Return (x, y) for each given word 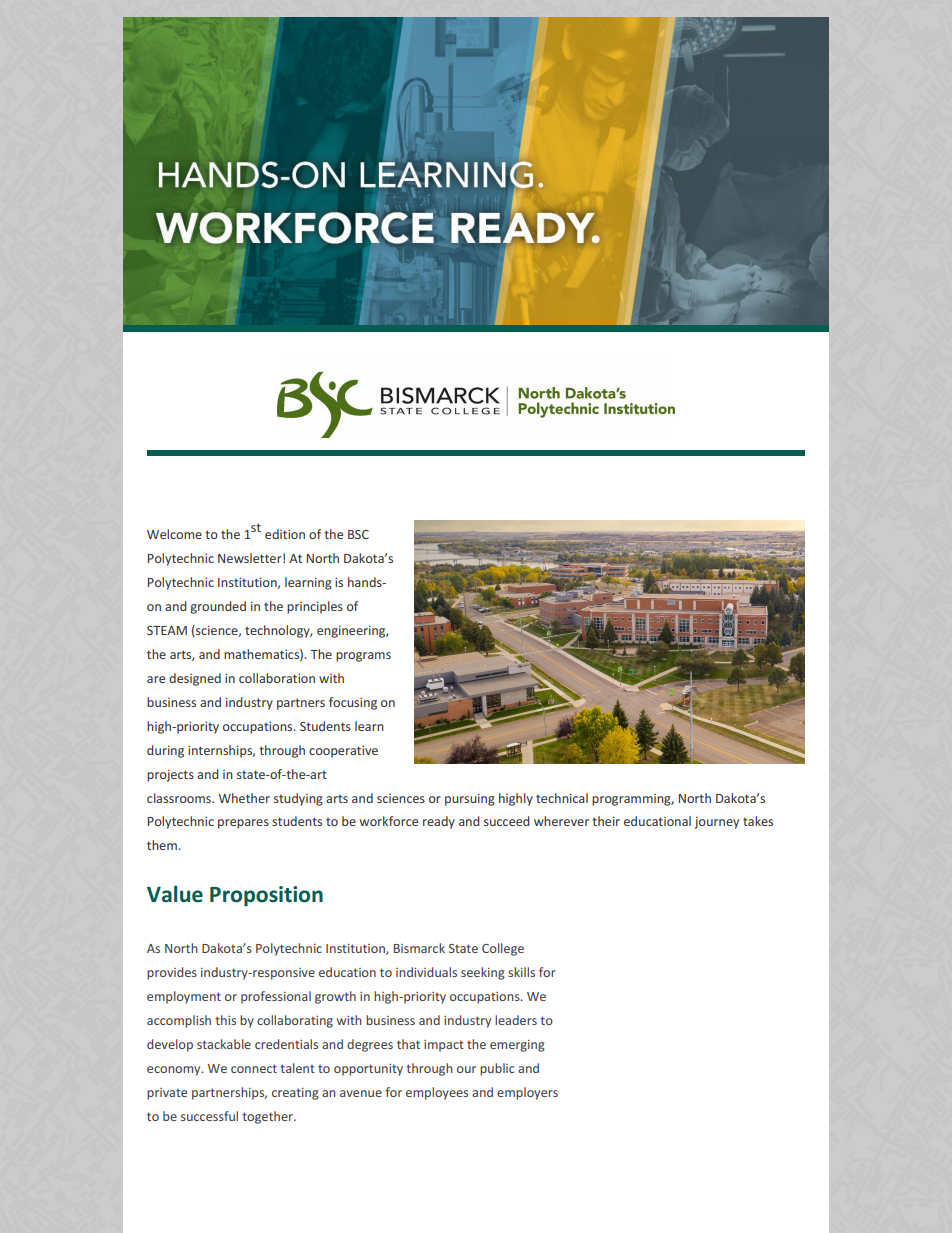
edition (285, 534)
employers (527, 1093)
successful (209, 1116)
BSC (358, 534)
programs (363, 657)
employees (437, 1093)
